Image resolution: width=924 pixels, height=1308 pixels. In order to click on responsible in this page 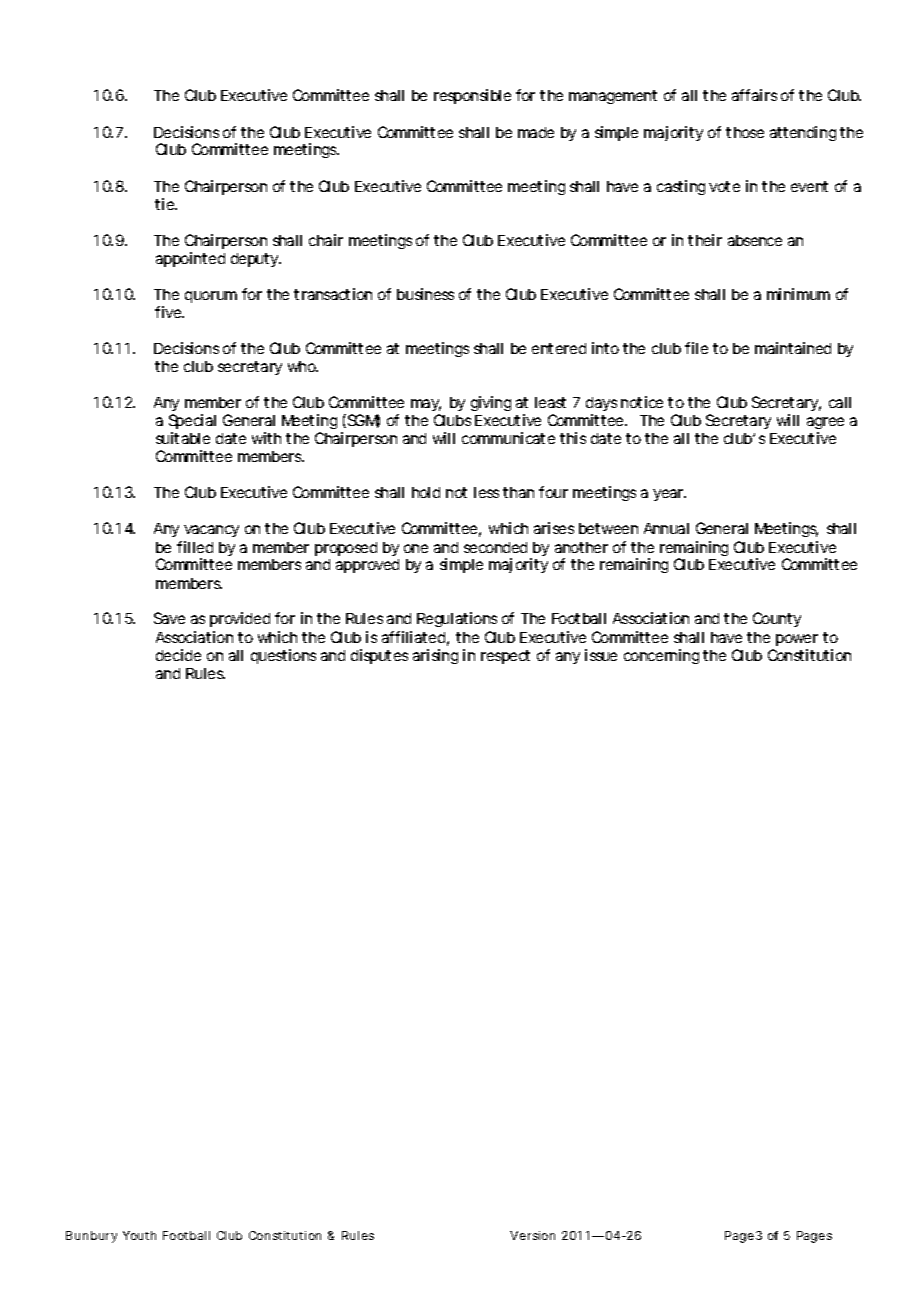, I will do `click(472, 96)`.
